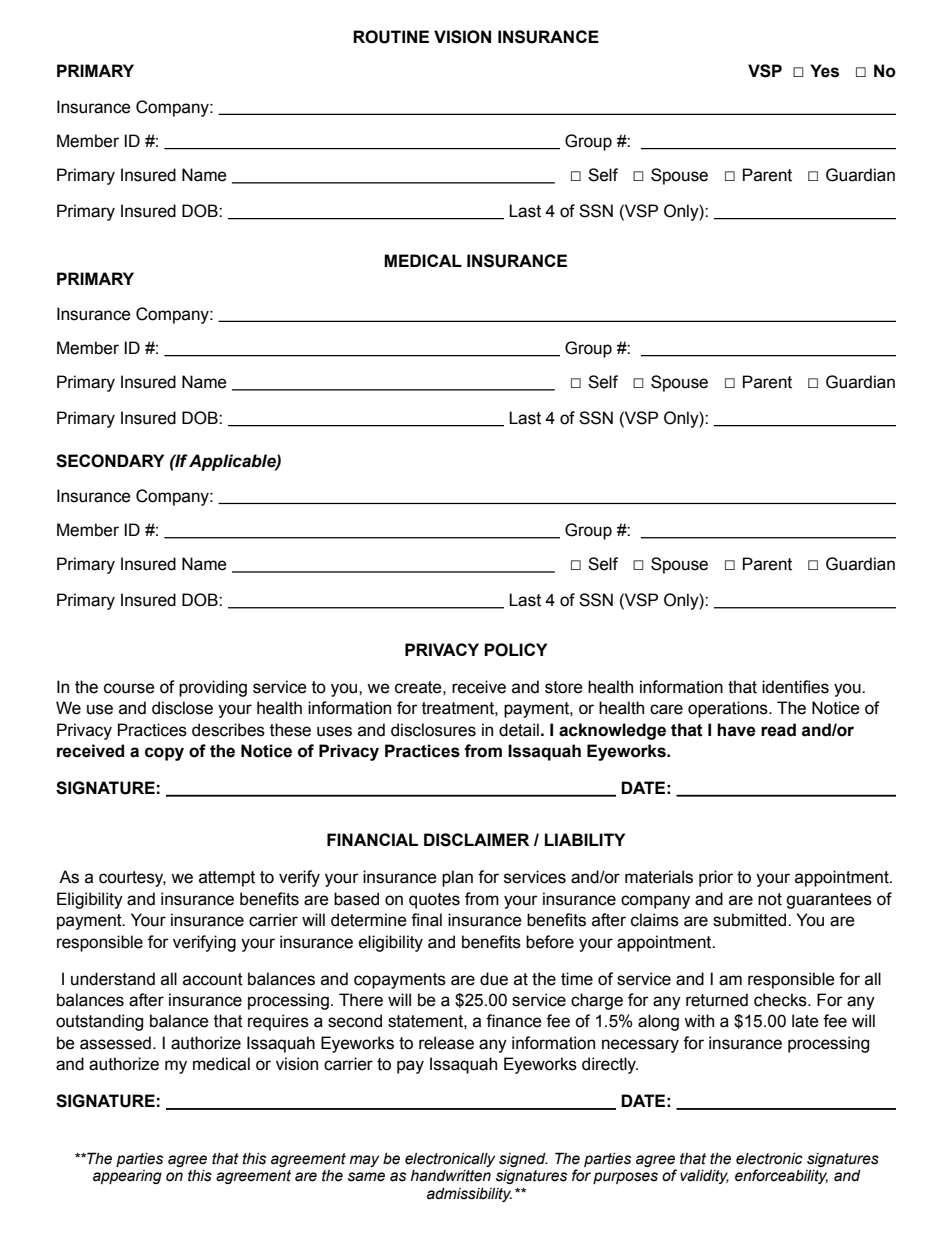 The image size is (952, 1233). I want to click on plan, so click(457, 878).
